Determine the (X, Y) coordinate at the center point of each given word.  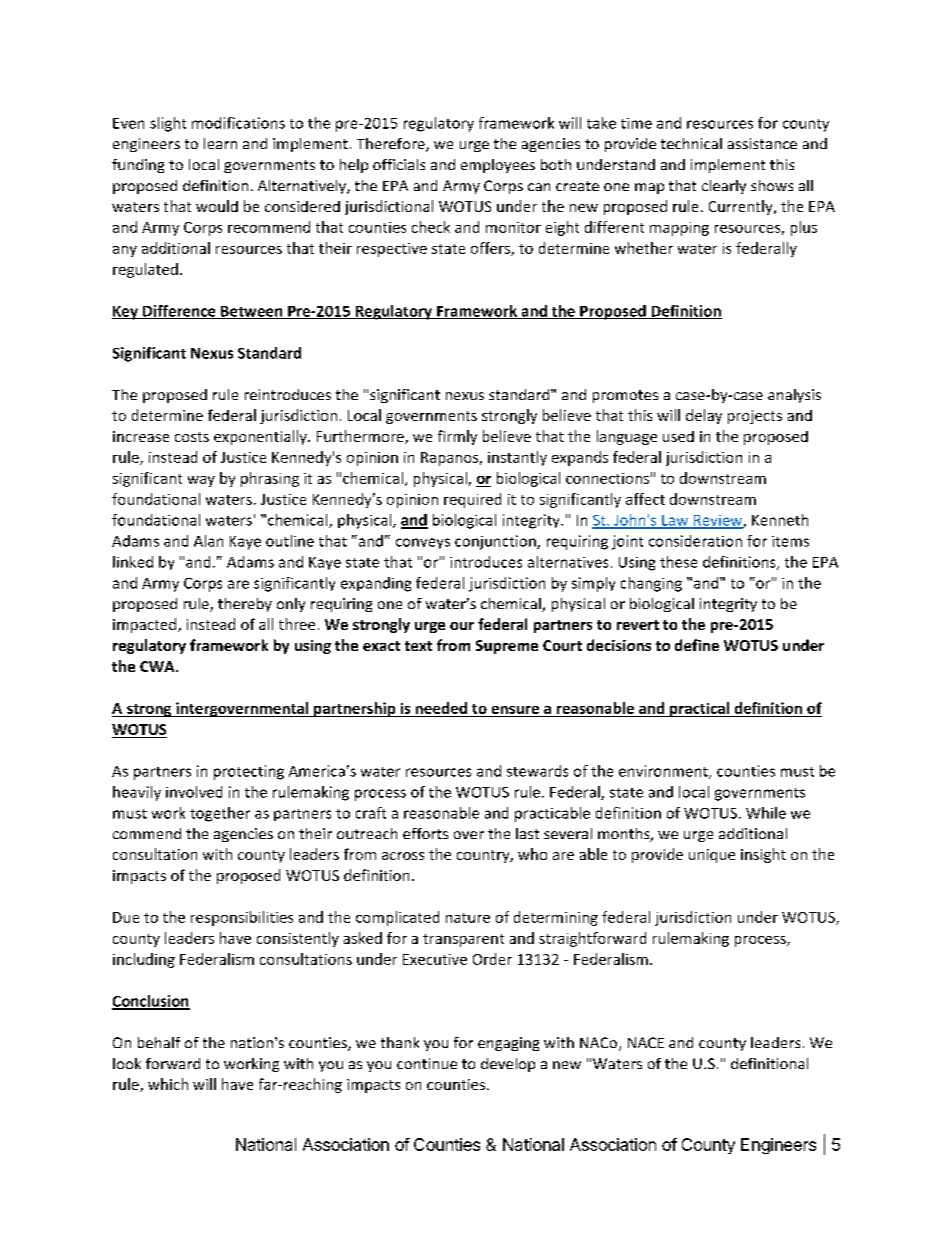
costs (192, 437)
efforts (425, 833)
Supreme (507, 647)
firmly (457, 437)
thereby (245, 605)
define (697, 645)
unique (712, 856)
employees (498, 166)
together (220, 814)
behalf (159, 1042)
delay (704, 416)
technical (691, 143)
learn (220, 143)
